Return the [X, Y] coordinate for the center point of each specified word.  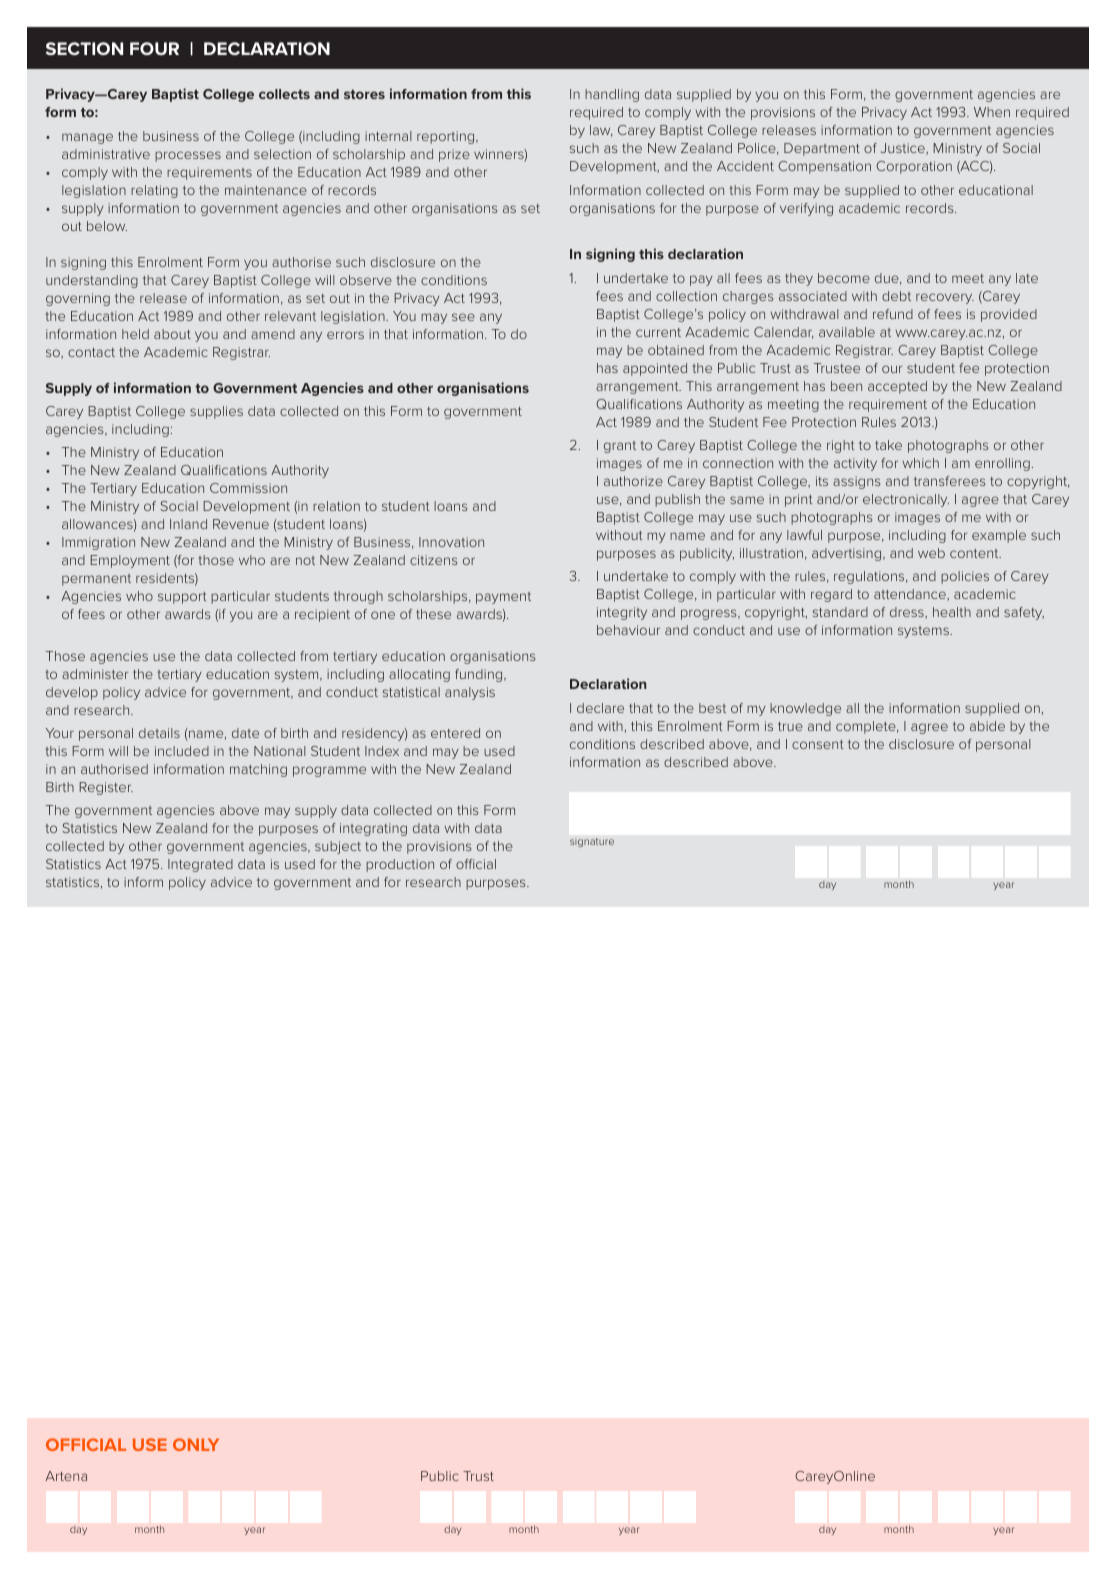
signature [592, 842]
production [400, 865]
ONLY [196, 1444]
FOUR [154, 48]
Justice [904, 149]
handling [612, 95]
